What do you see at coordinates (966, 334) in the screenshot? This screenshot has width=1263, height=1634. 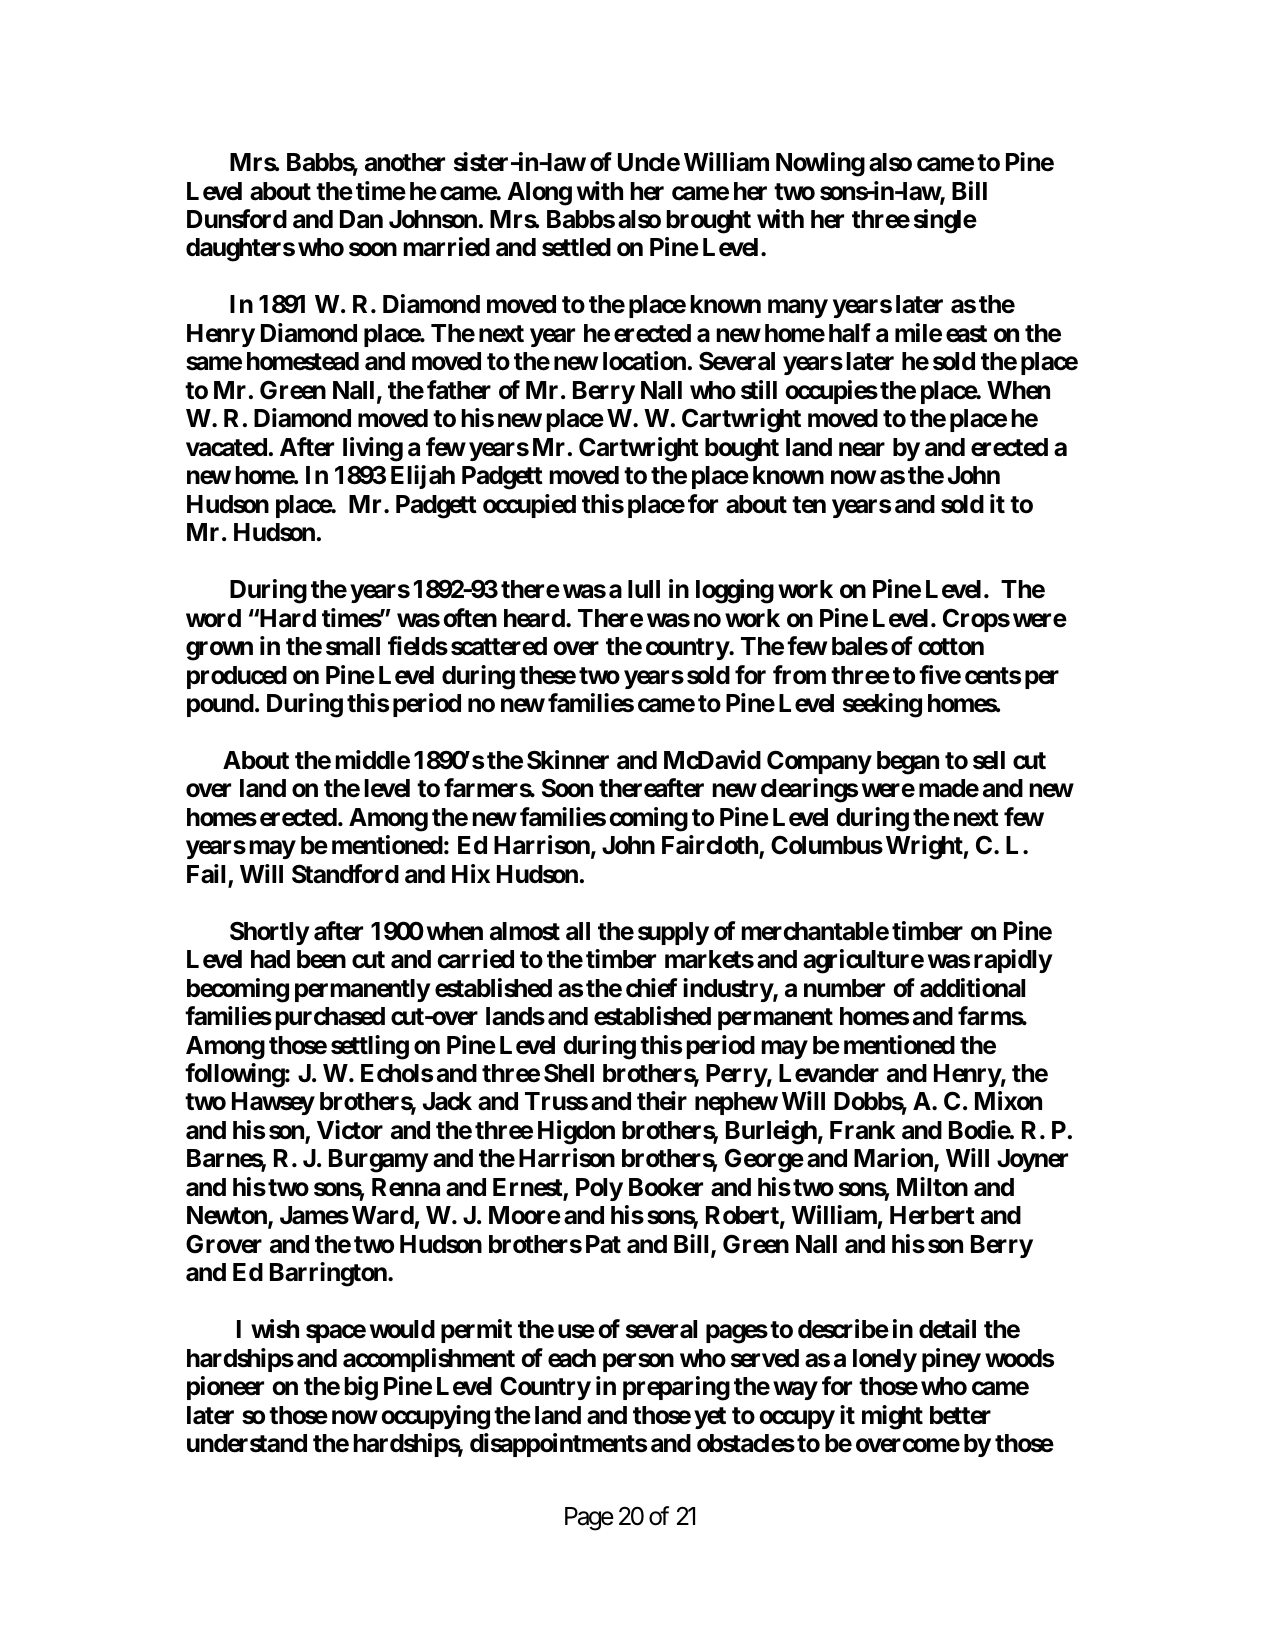 I see `east` at bounding box center [966, 334].
